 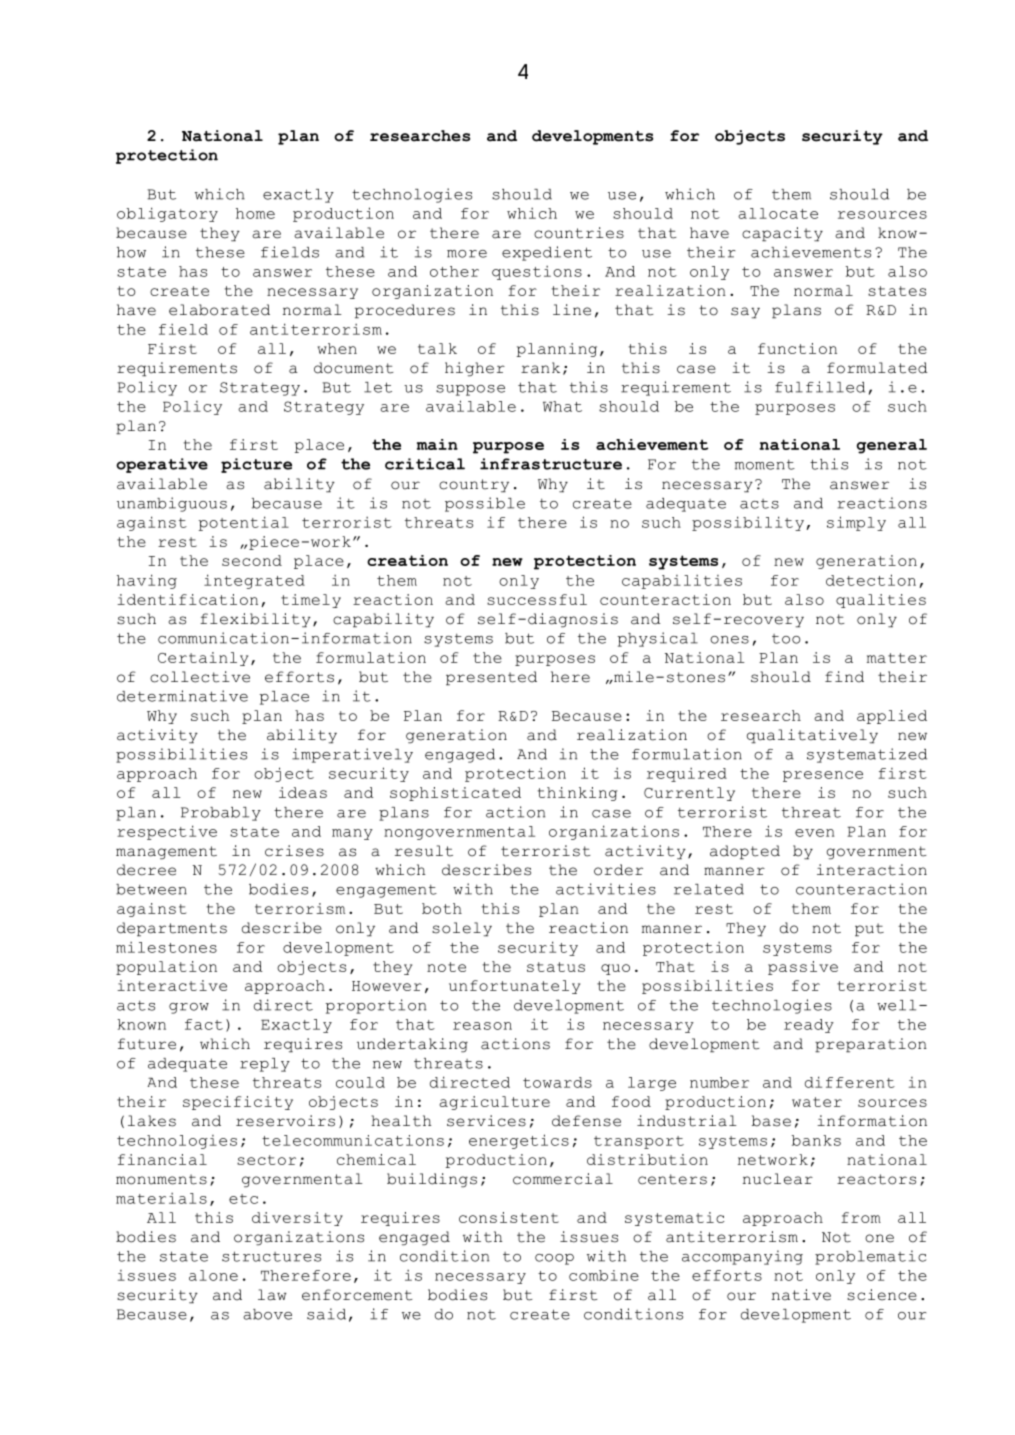 What do you see at coordinates (551, 464) in the screenshot?
I see `infrastructure` at bounding box center [551, 464].
